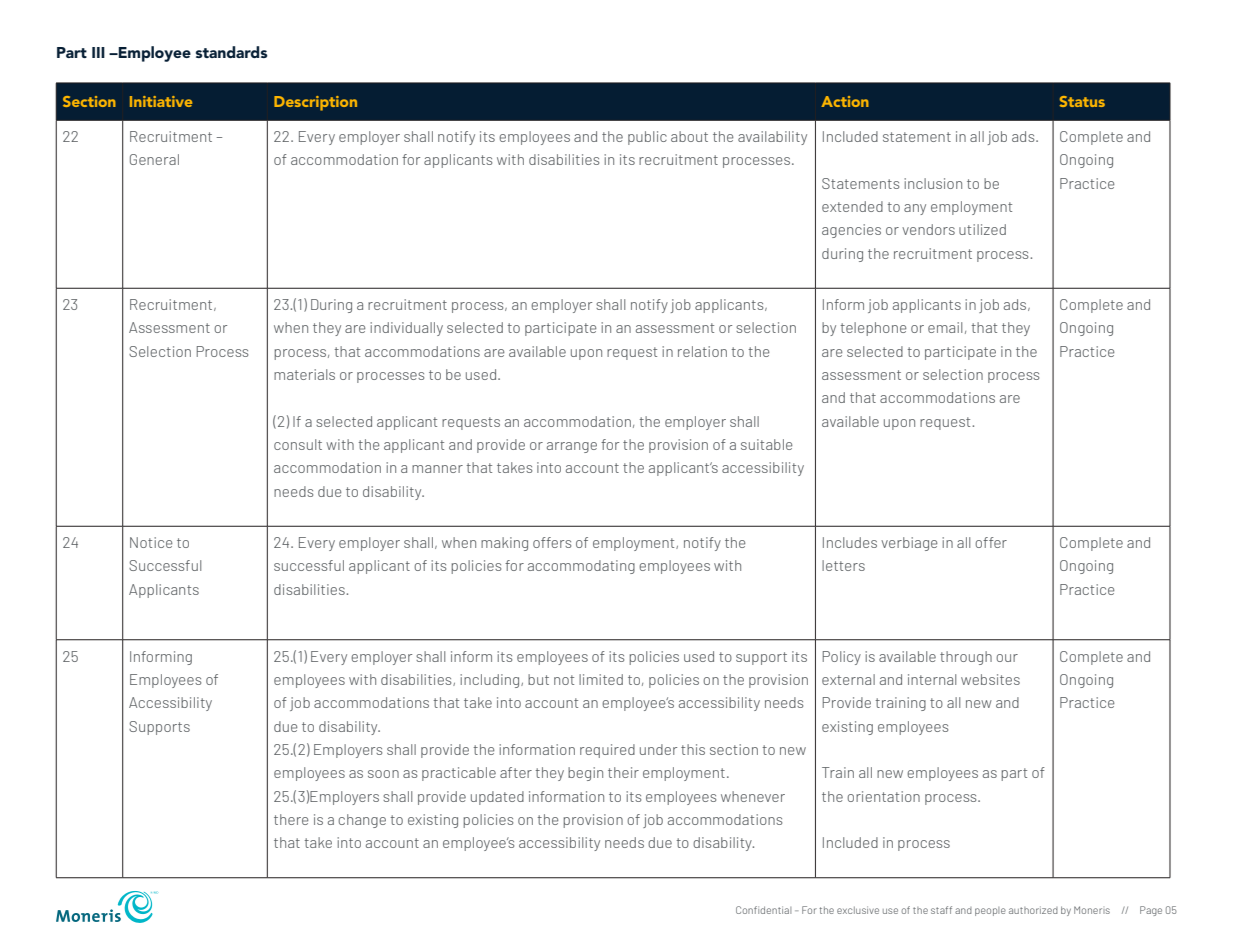 This screenshot has height=952, width=1233. What do you see at coordinates (945, 327) in the screenshot?
I see `email` at bounding box center [945, 327].
